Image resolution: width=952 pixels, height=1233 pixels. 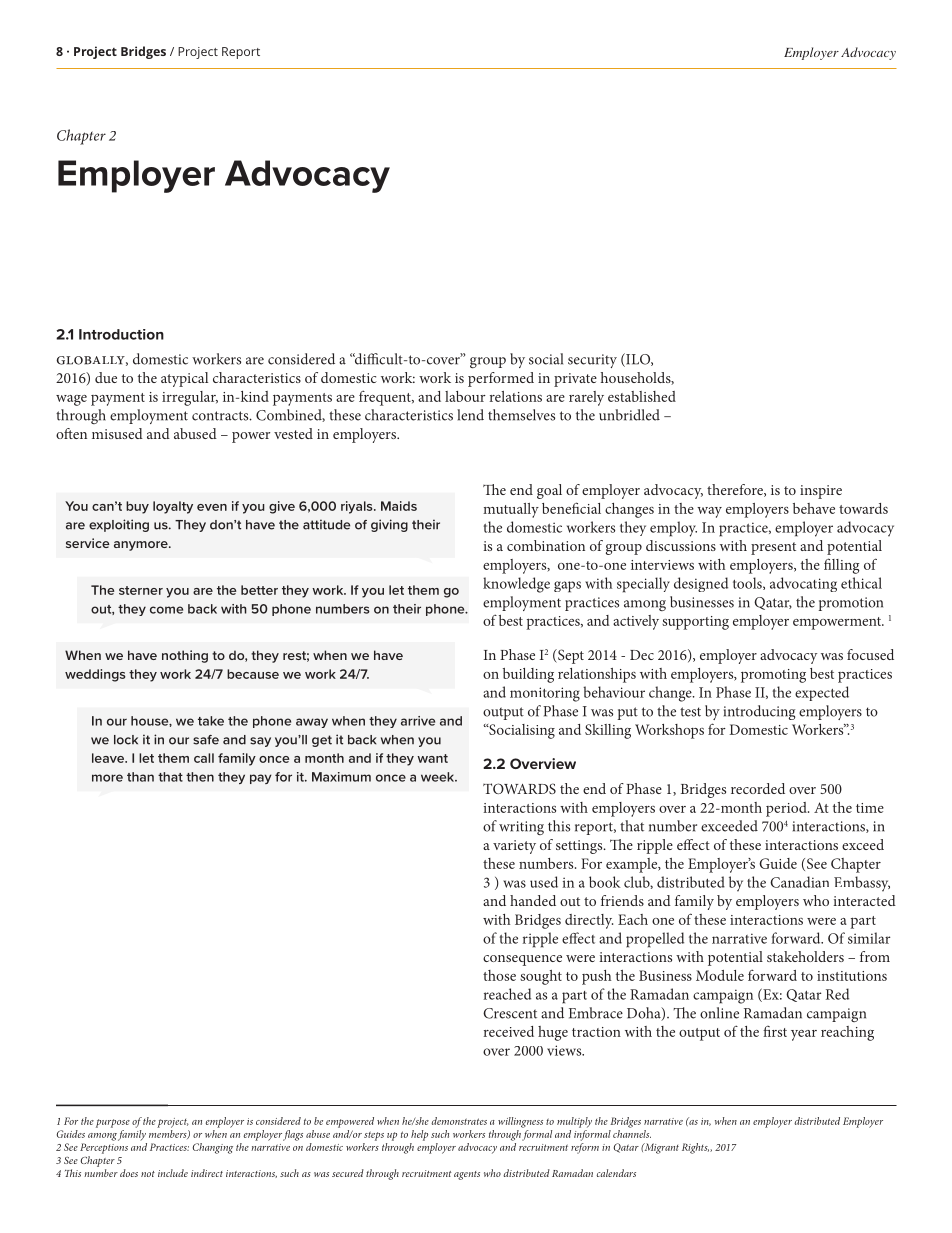 What do you see at coordinates (467, 1175) in the document?
I see `agents` at bounding box center [467, 1175].
